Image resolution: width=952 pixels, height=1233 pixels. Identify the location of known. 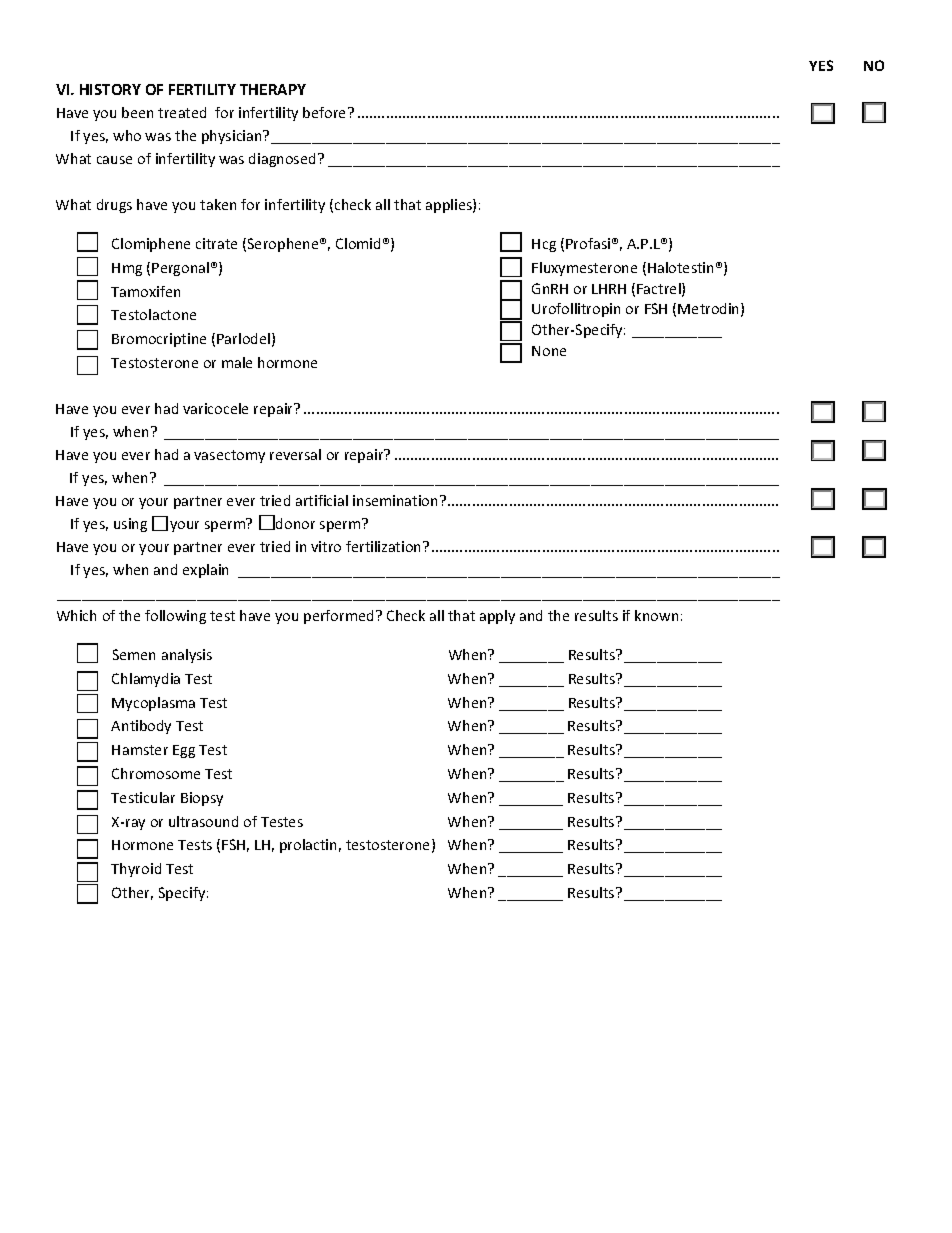
(656, 615).
